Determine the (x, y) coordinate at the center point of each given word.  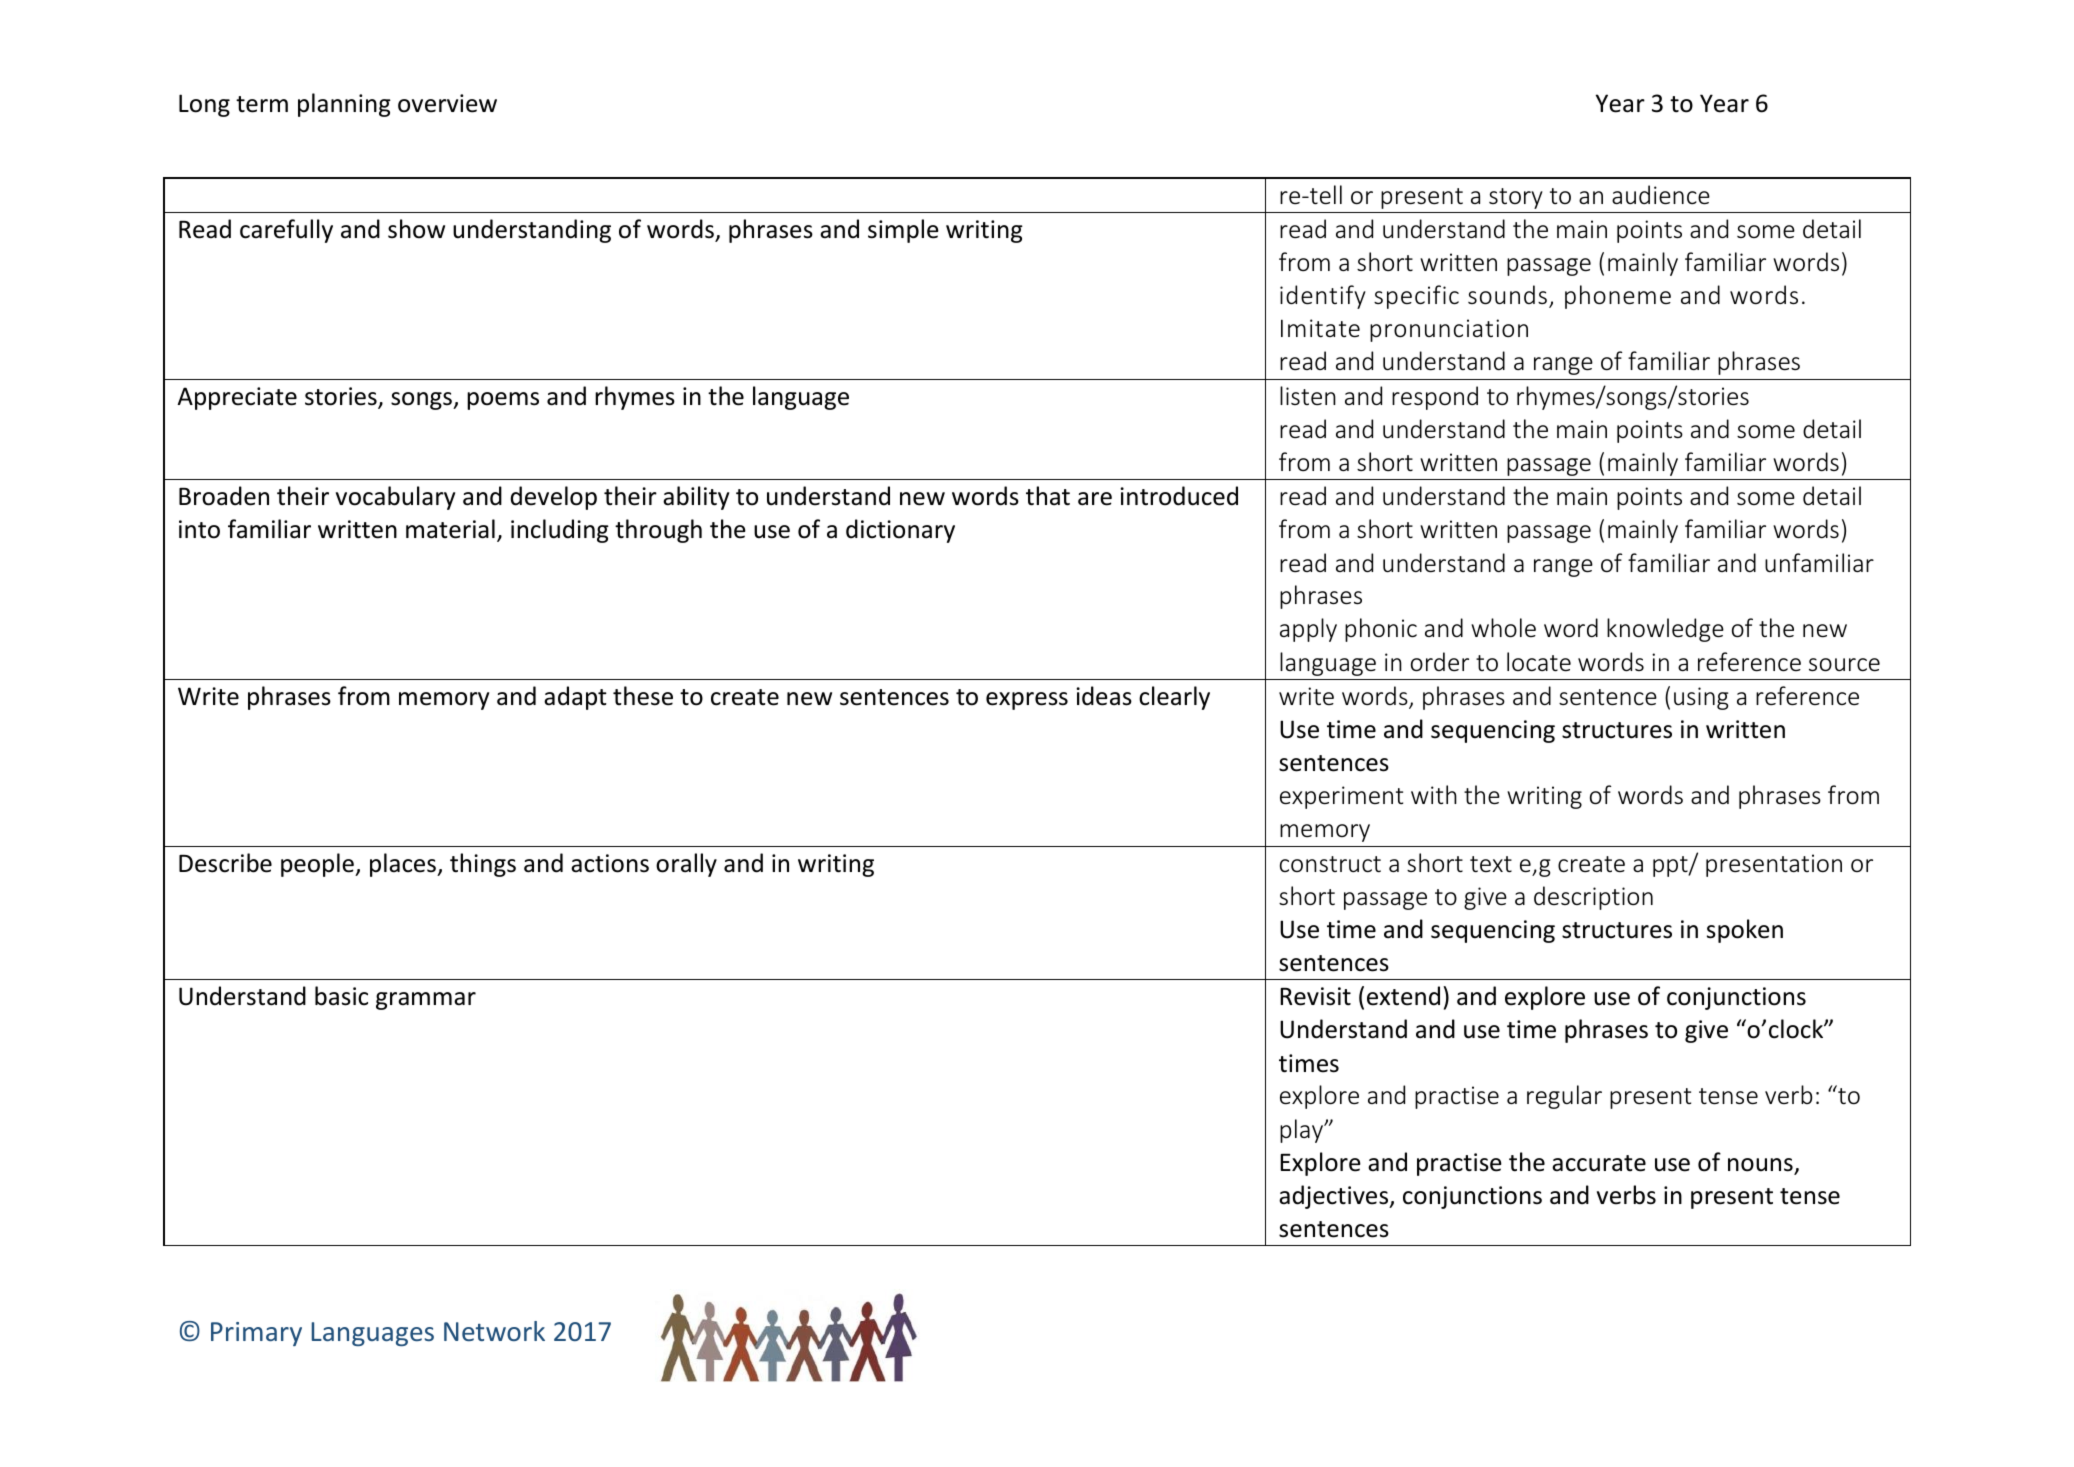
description (1593, 898)
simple (903, 231)
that (1048, 496)
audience (1661, 195)
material (450, 529)
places (404, 865)
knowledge (1665, 630)
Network (494, 1331)
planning (344, 105)
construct (1330, 864)
